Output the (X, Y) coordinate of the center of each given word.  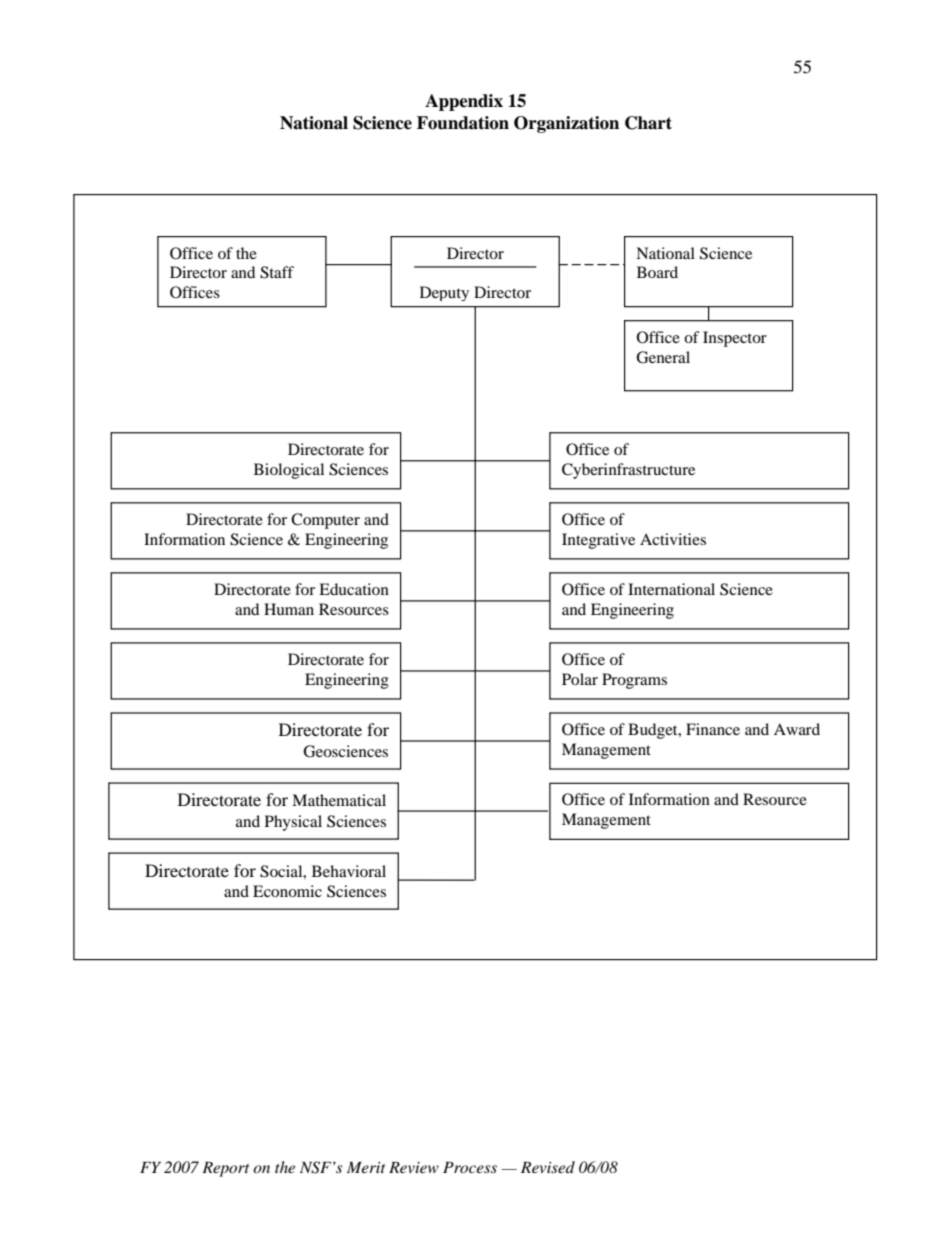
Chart (648, 123)
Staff (277, 272)
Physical (293, 823)
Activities (673, 539)
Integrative (598, 541)
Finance (713, 729)
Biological (289, 471)
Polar (580, 679)
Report (225, 1169)
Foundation (463, 123)
